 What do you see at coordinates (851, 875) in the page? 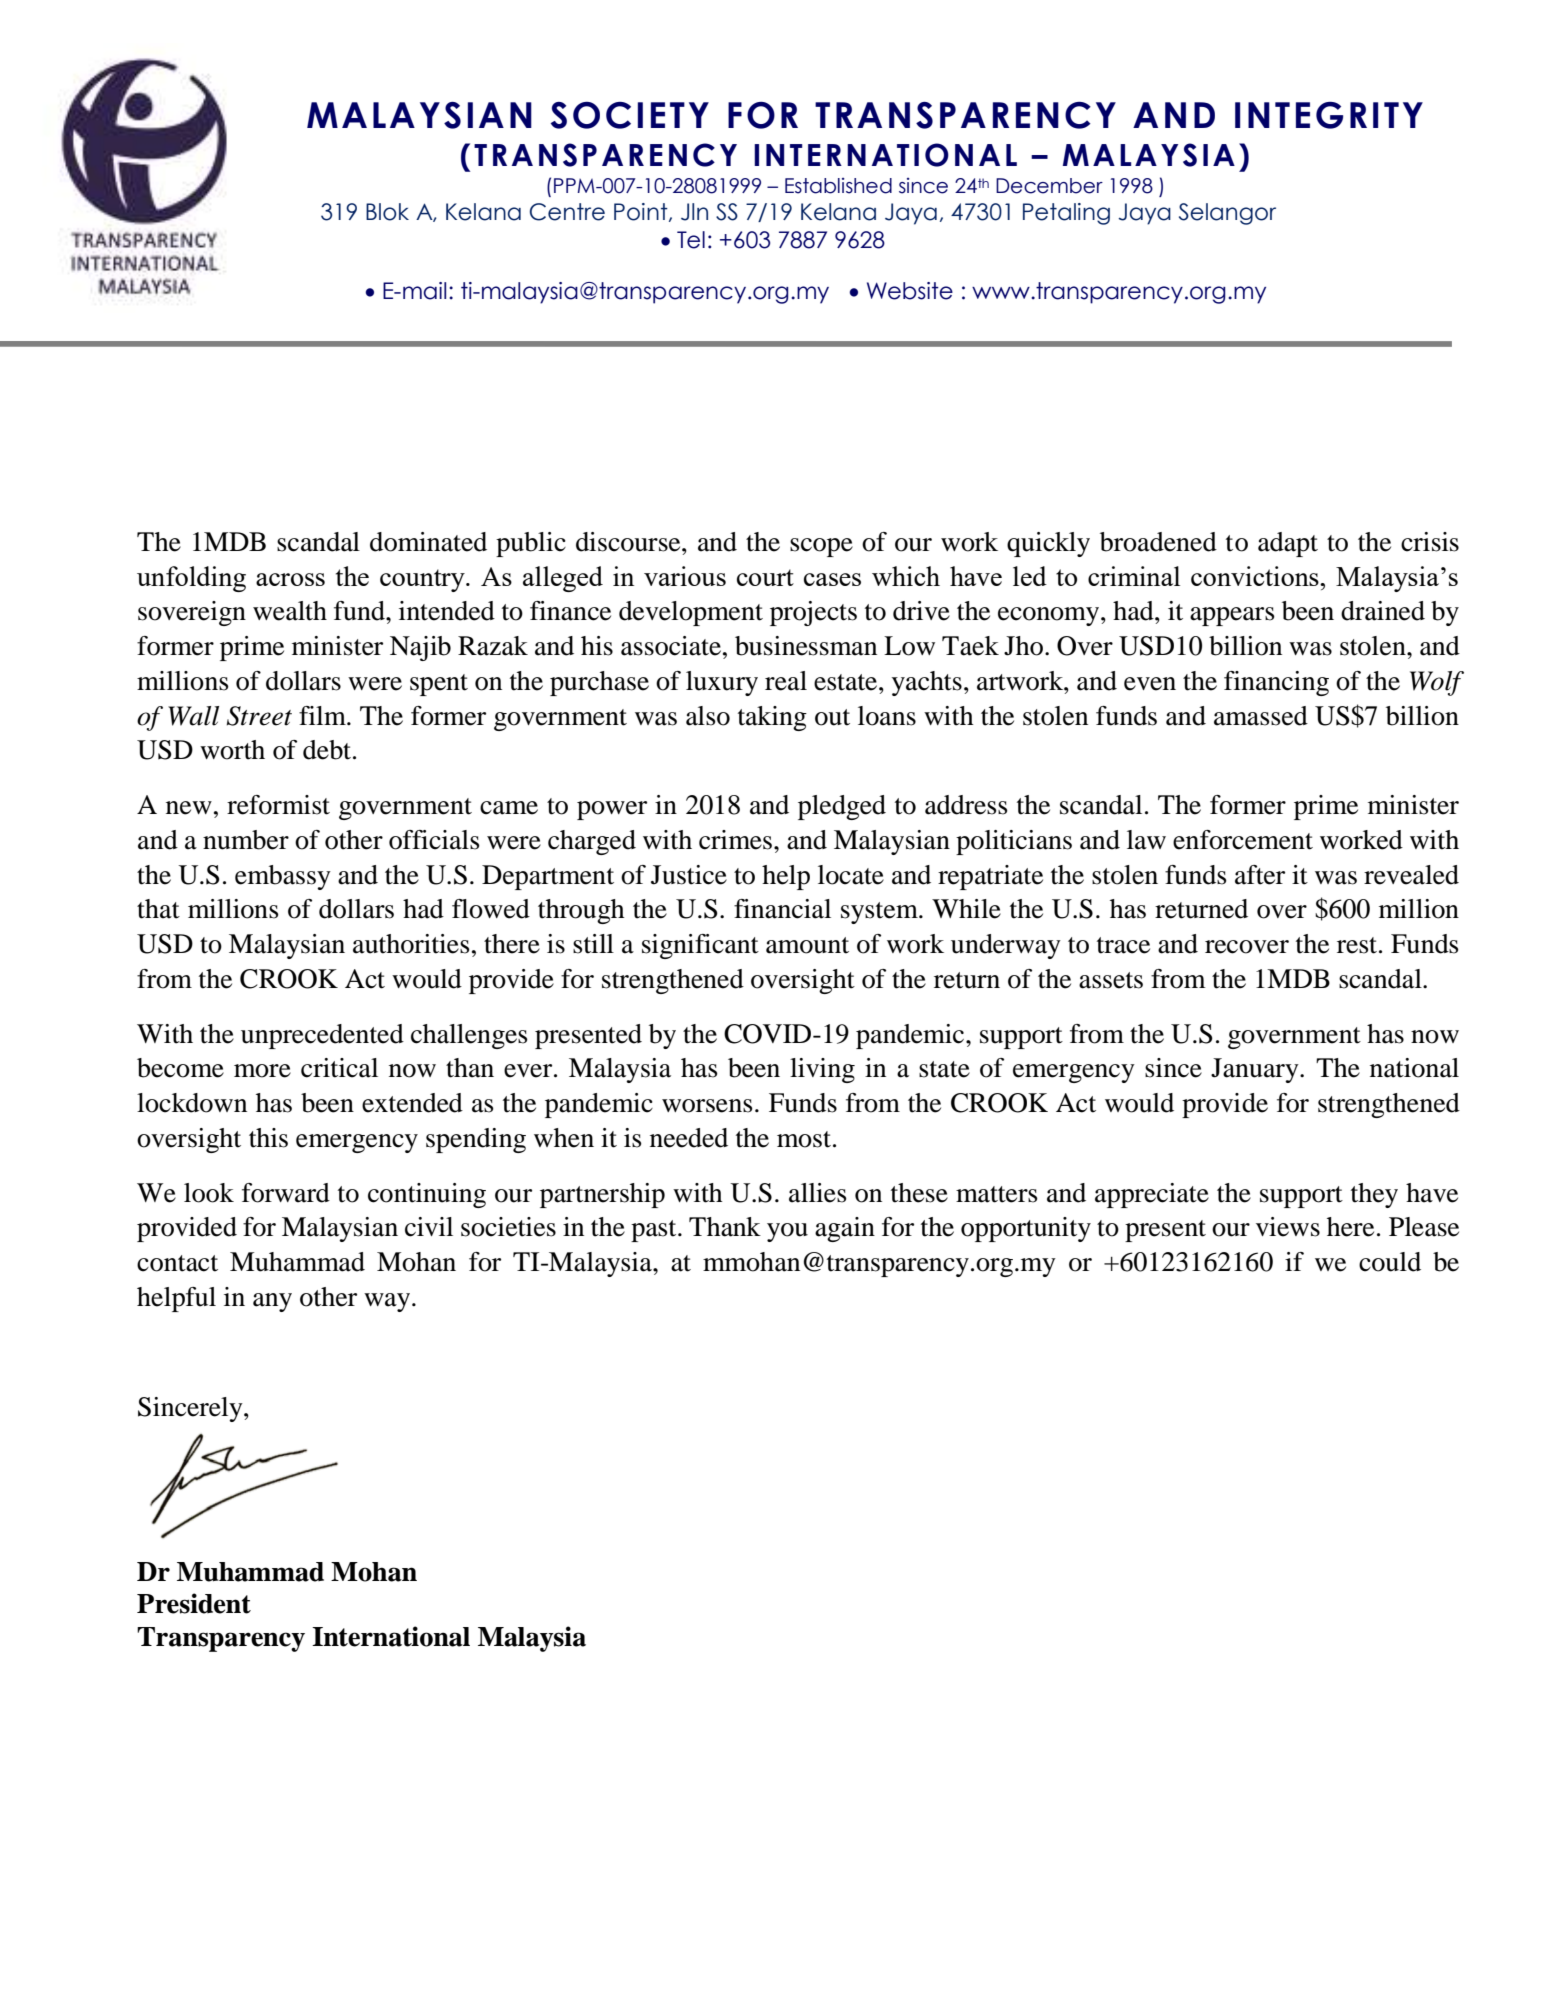
I see `locate` at bounding box center [851, 875].
